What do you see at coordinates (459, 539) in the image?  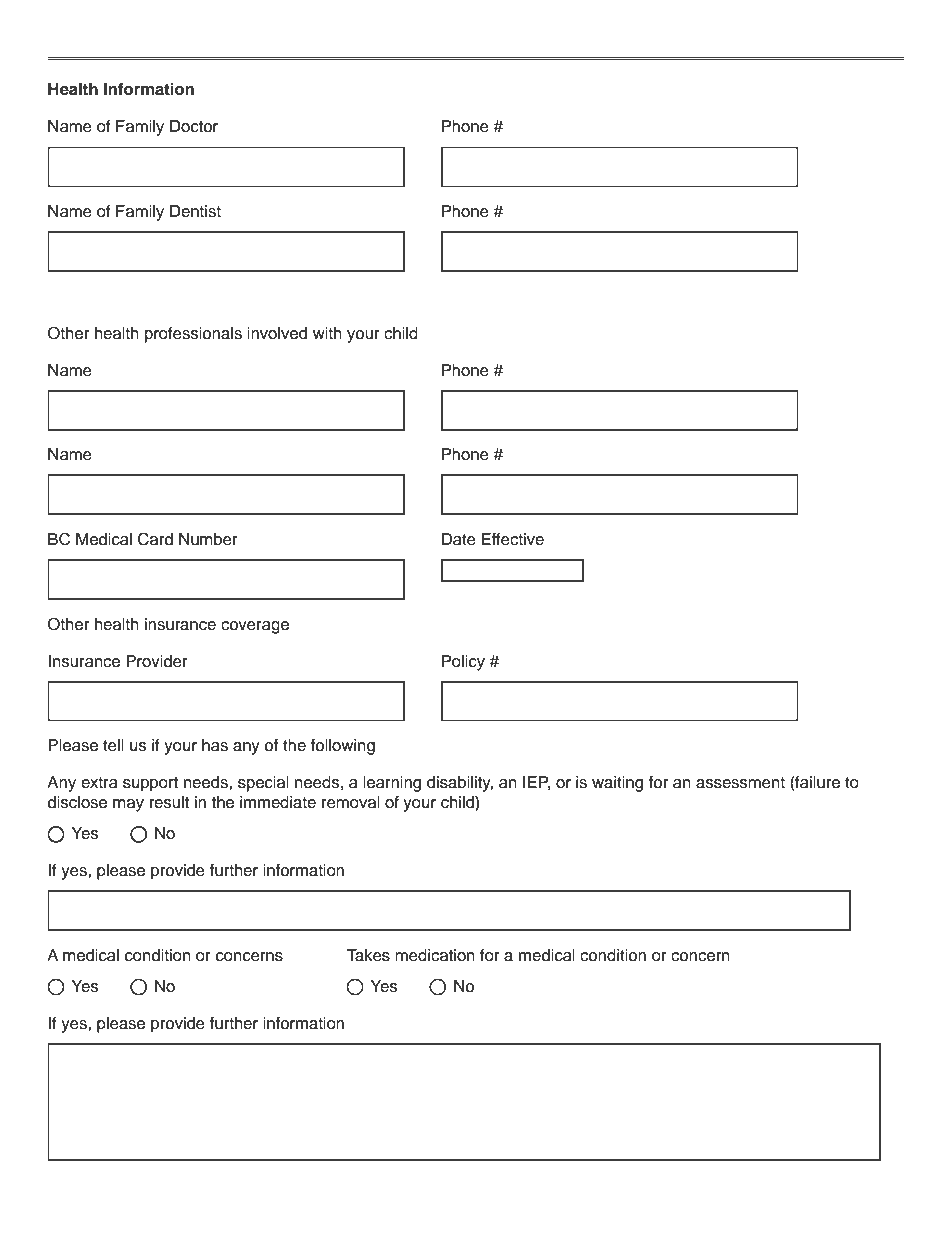 I see `Date` at bounding box center [459, 539].
